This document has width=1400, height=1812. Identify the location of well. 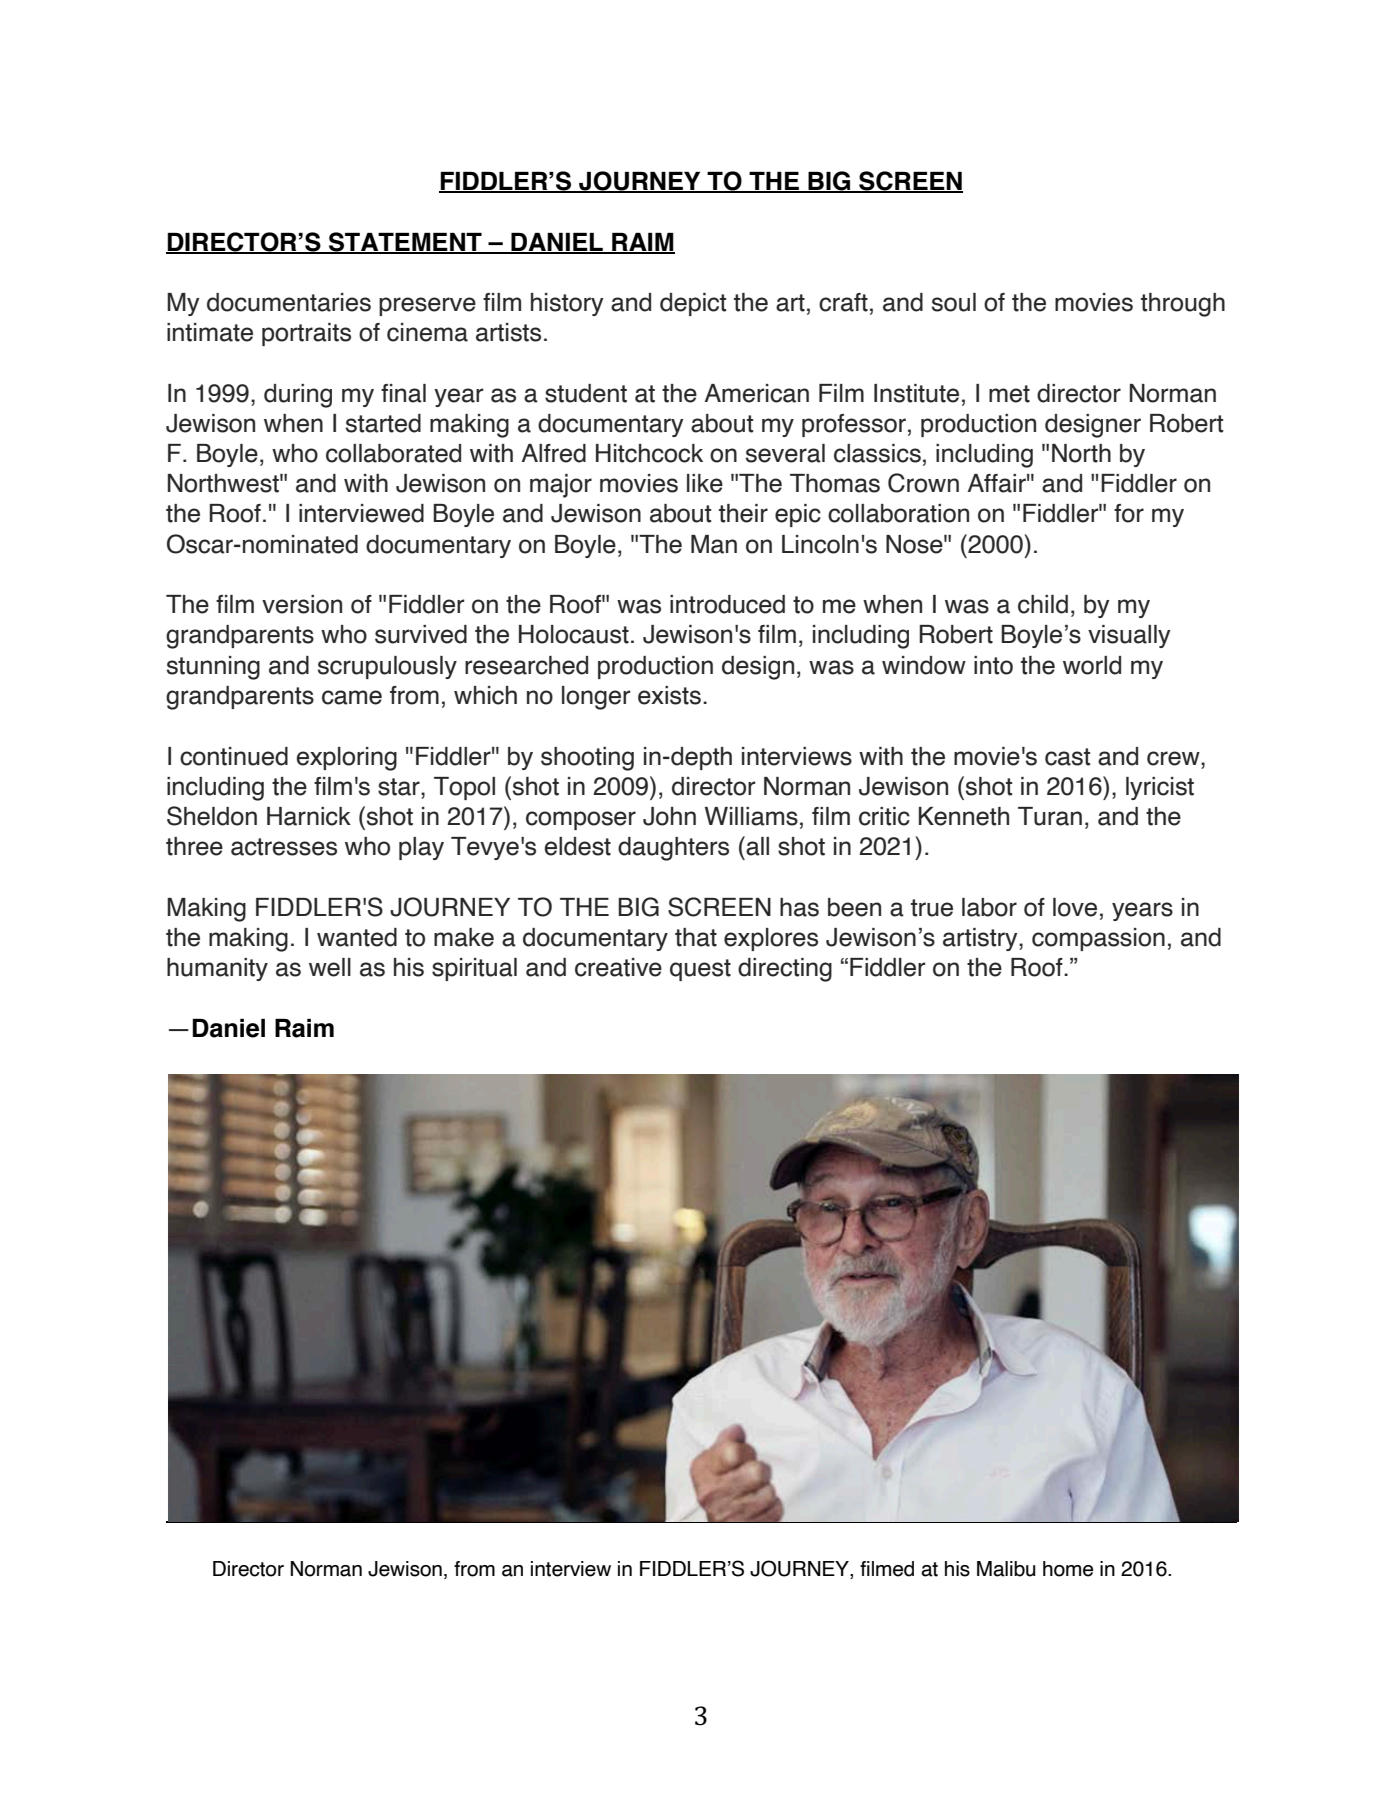
(330, 967).
